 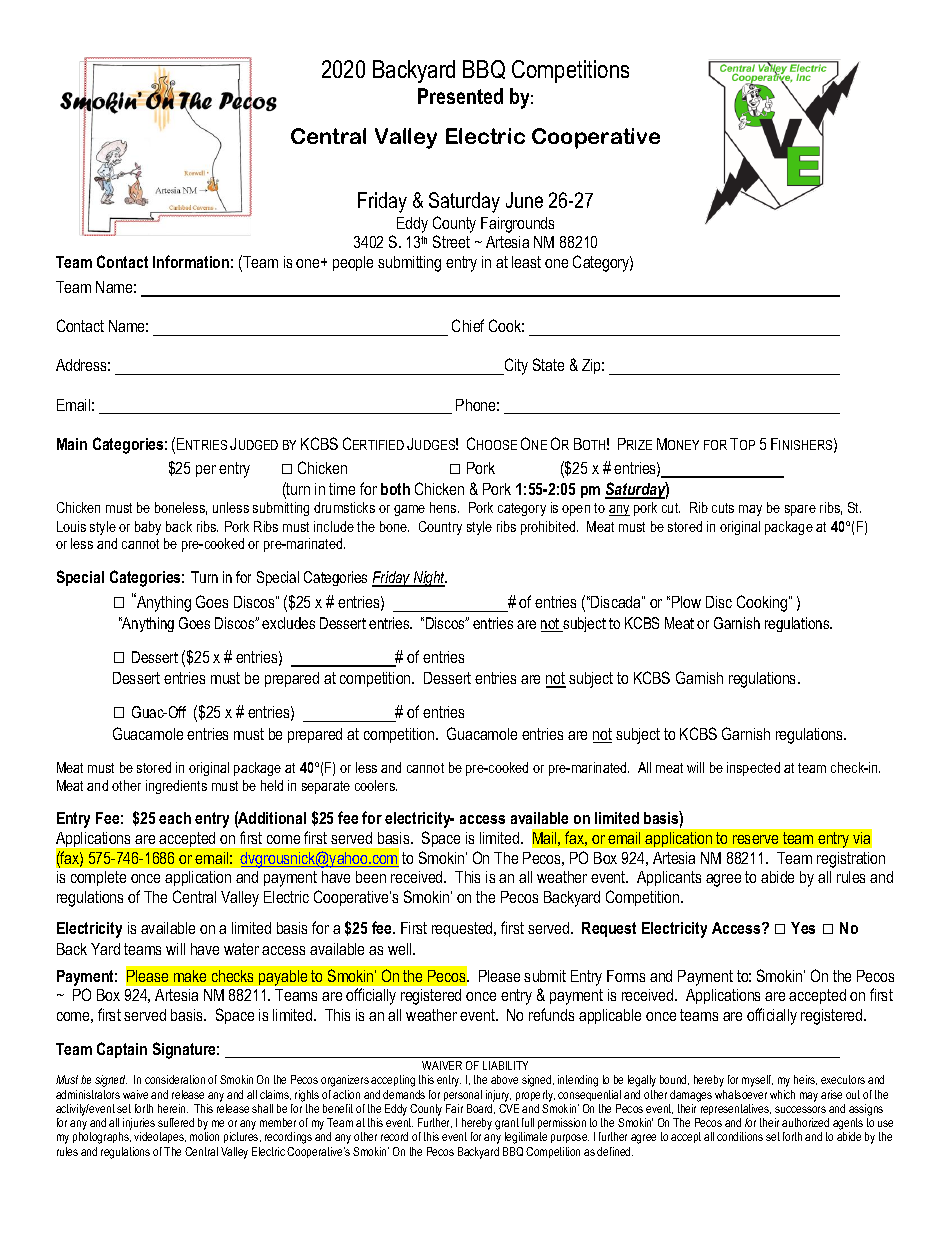 What do you see at coordinates (524, 200) in the screenshot?
I see `June` at bounding box center [524, 200].
